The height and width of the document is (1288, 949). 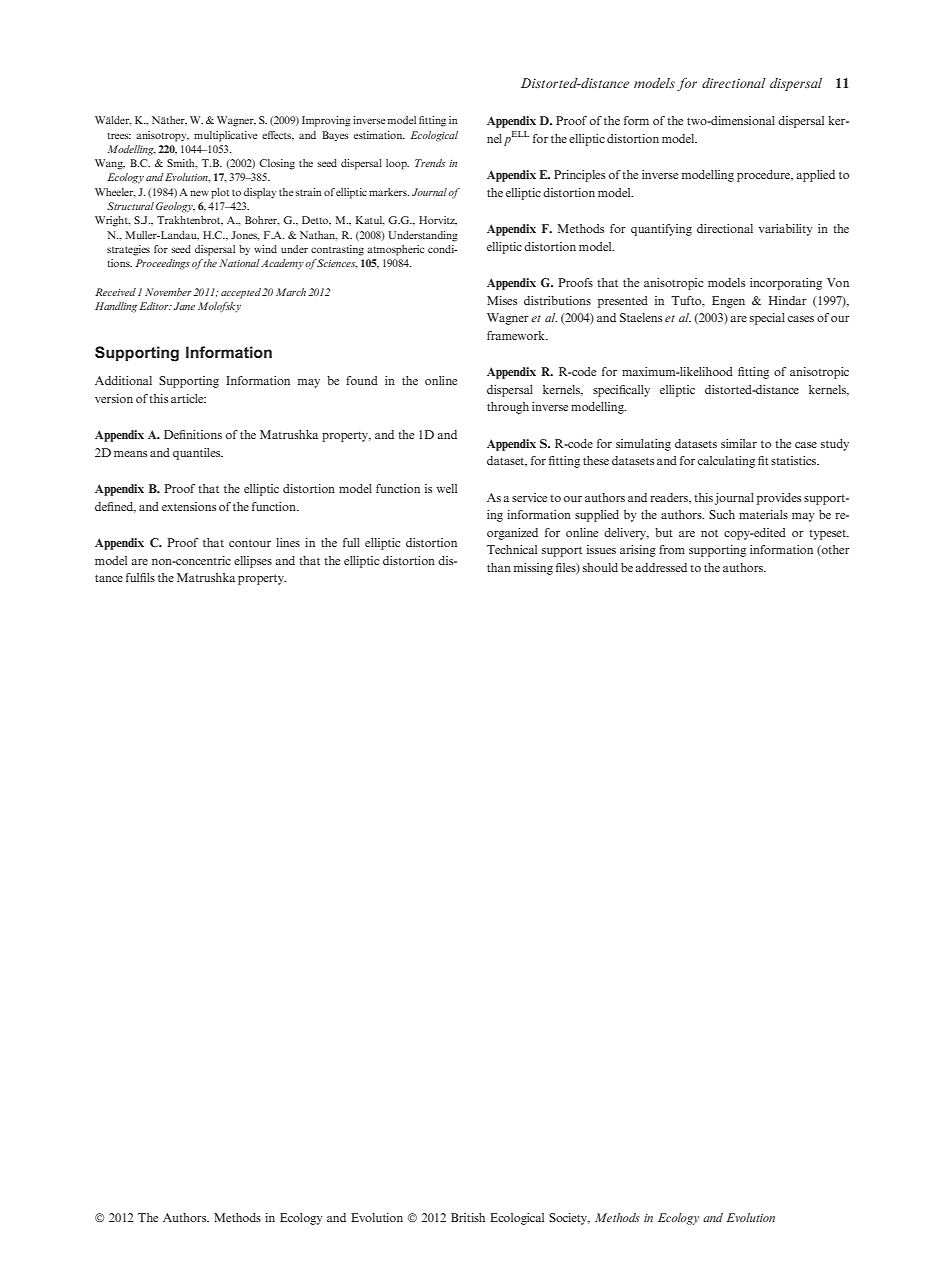 I want to click on addressed, so click(x=661, y=567).
